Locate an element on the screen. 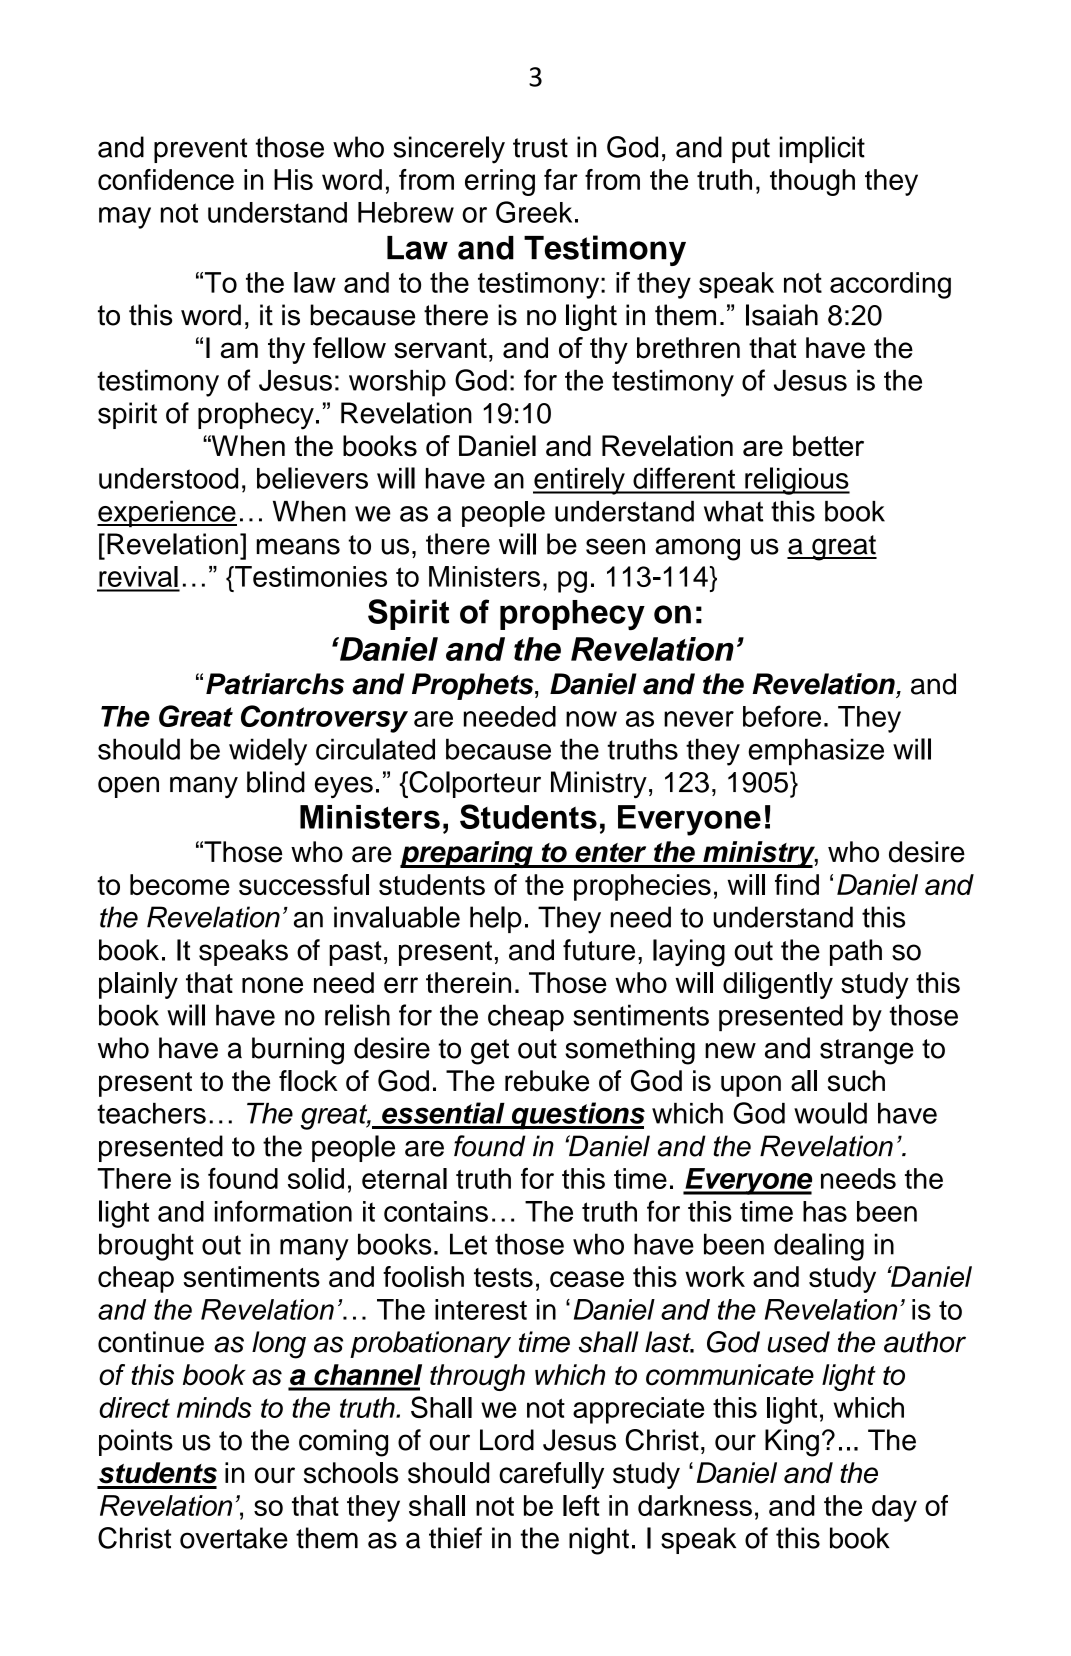 The image size is (1071, 1656). before is located at coordinates (782, 716).
